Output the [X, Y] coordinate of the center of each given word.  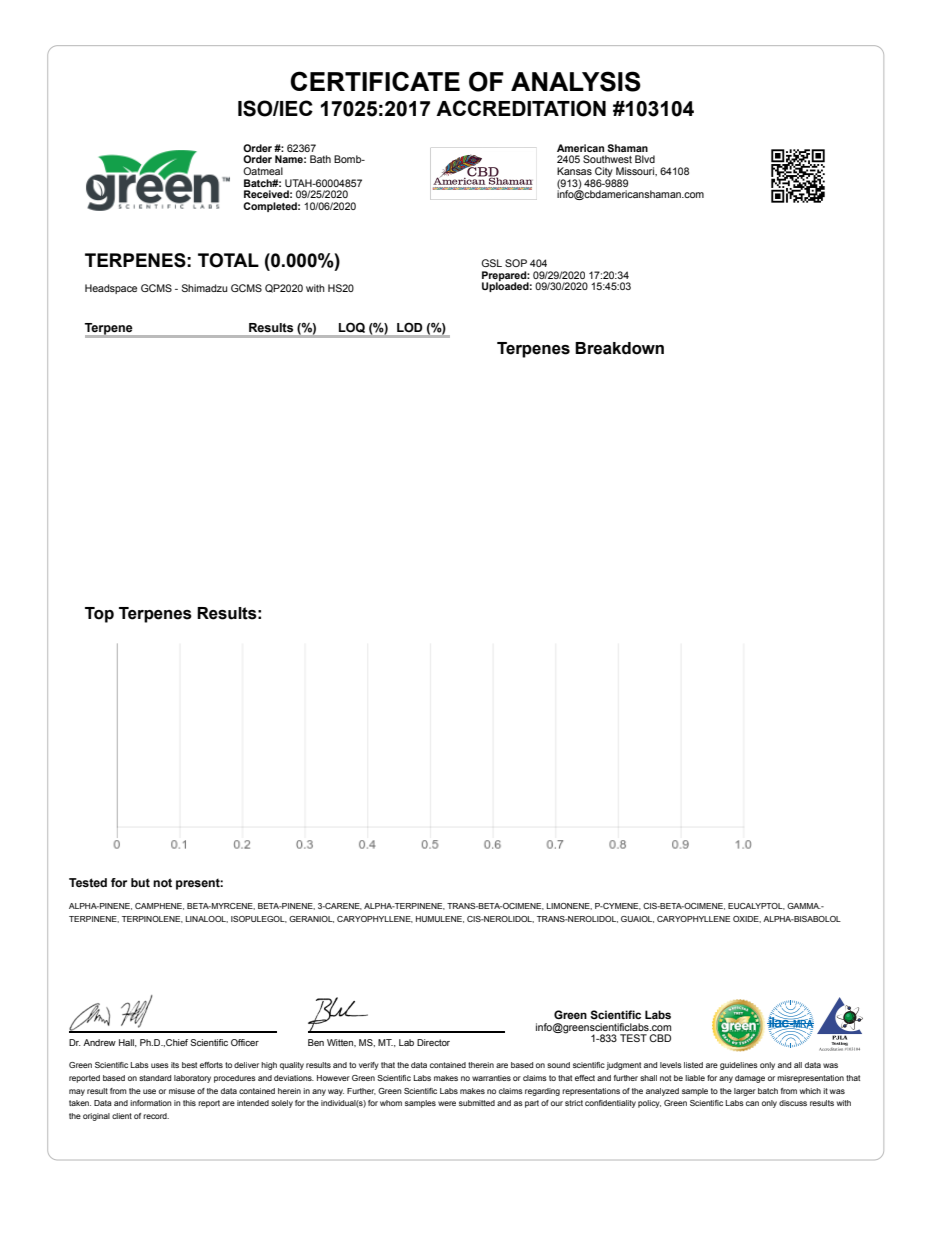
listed [693, 1065]
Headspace [111, 289]
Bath [320, 159]
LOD [409, 327]
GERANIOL [311, 919]
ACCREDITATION [521, 108]
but [140, 882]
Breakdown [619, 348]
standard [155, 1078]
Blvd [645, 159]
